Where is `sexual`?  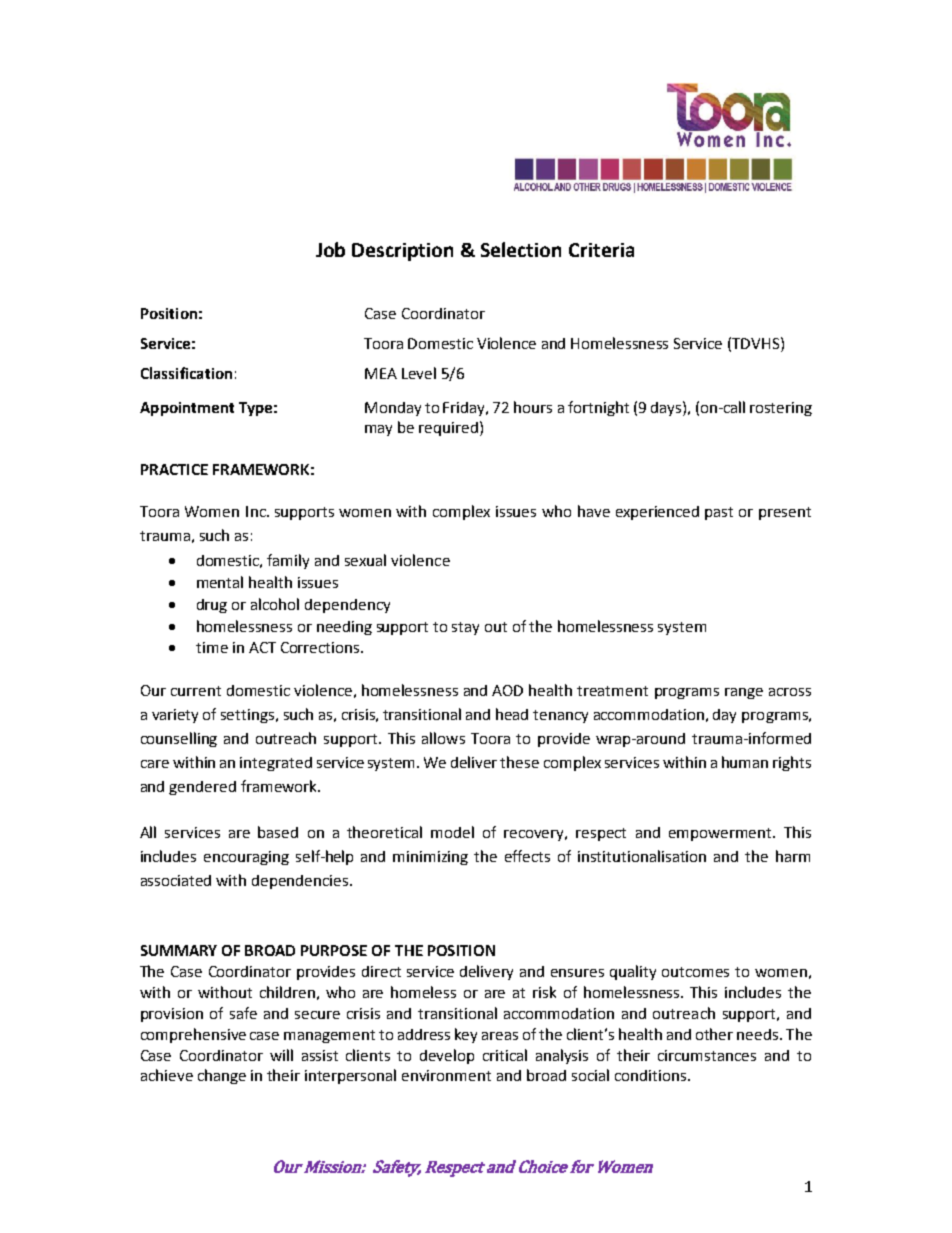
sexual is located at coordinates (365, 560).
